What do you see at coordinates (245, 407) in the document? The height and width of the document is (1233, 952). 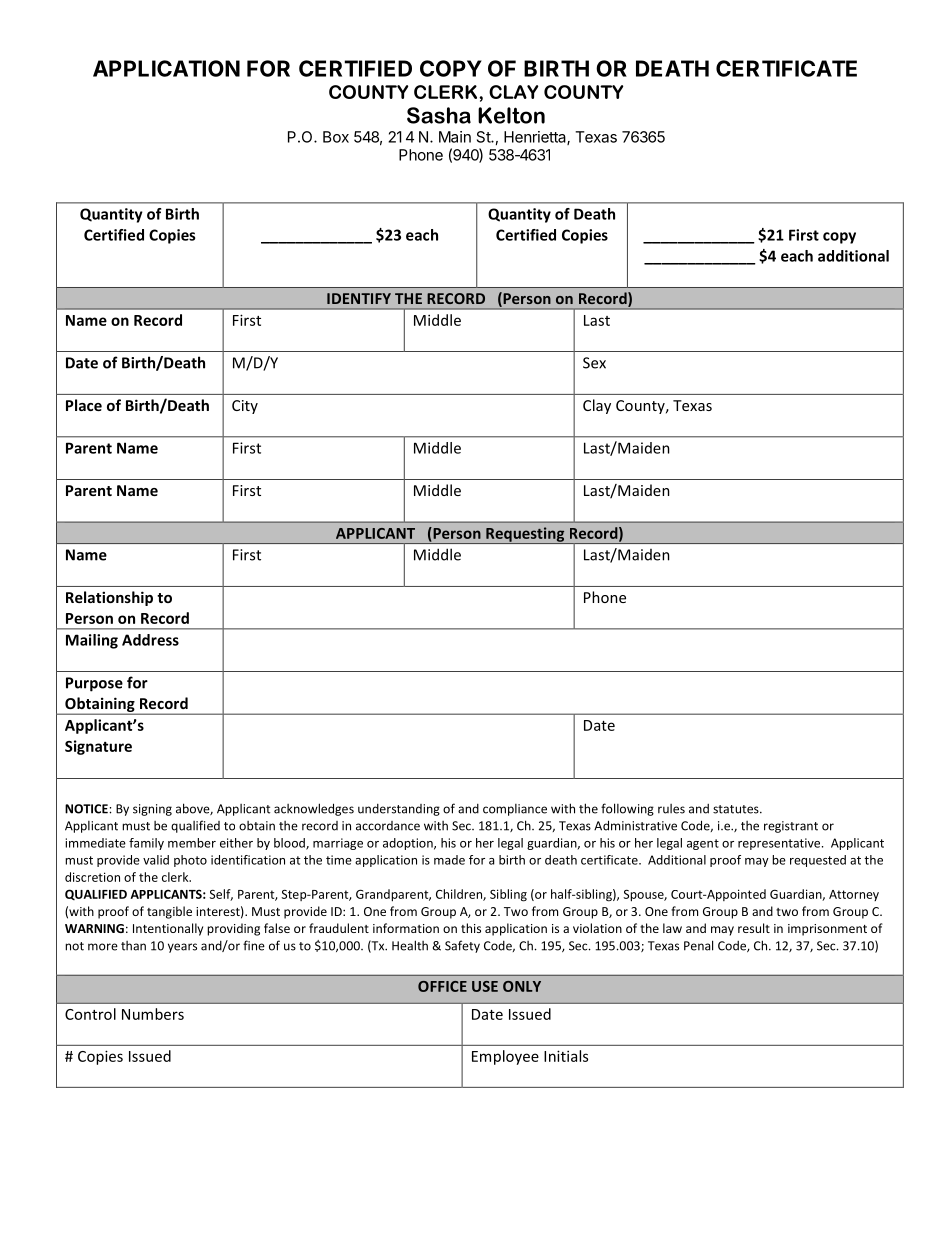 I see `City` at bounding box center [245, 407].
